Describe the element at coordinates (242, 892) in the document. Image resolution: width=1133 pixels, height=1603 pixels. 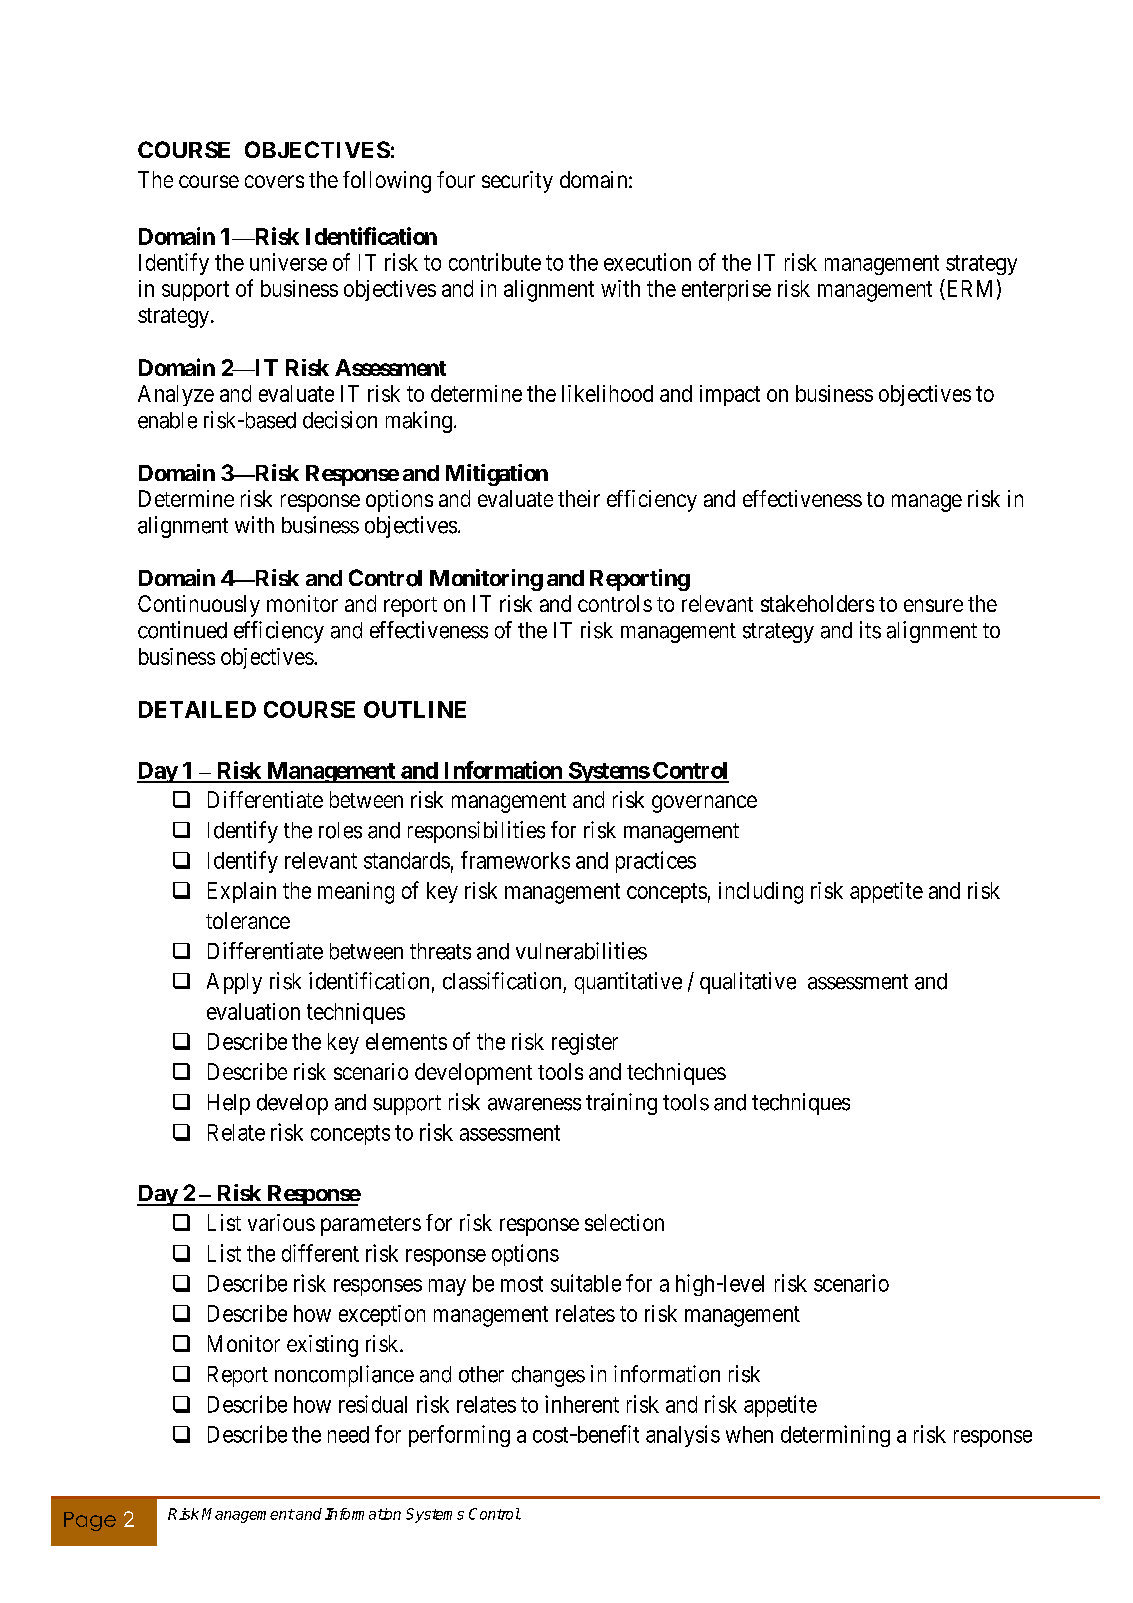
I see `Explain` at that location.
